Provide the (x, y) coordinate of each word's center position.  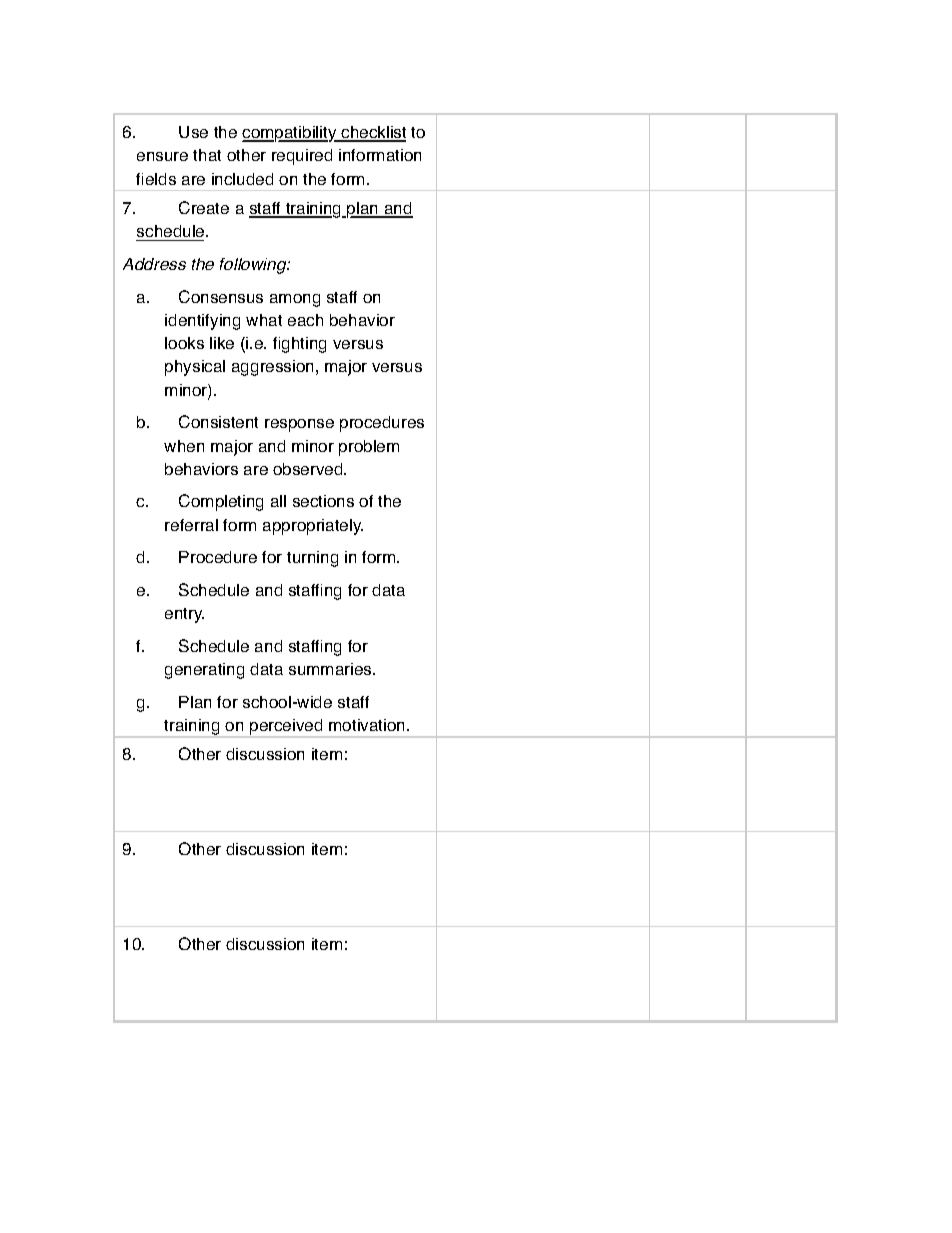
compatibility (290, 134)
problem (369, 448)
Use (193, 132)
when (184, 446)
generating (204, 671)
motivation (368, 725)
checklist (373, 133)
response (299, 425)
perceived (286, 728)
